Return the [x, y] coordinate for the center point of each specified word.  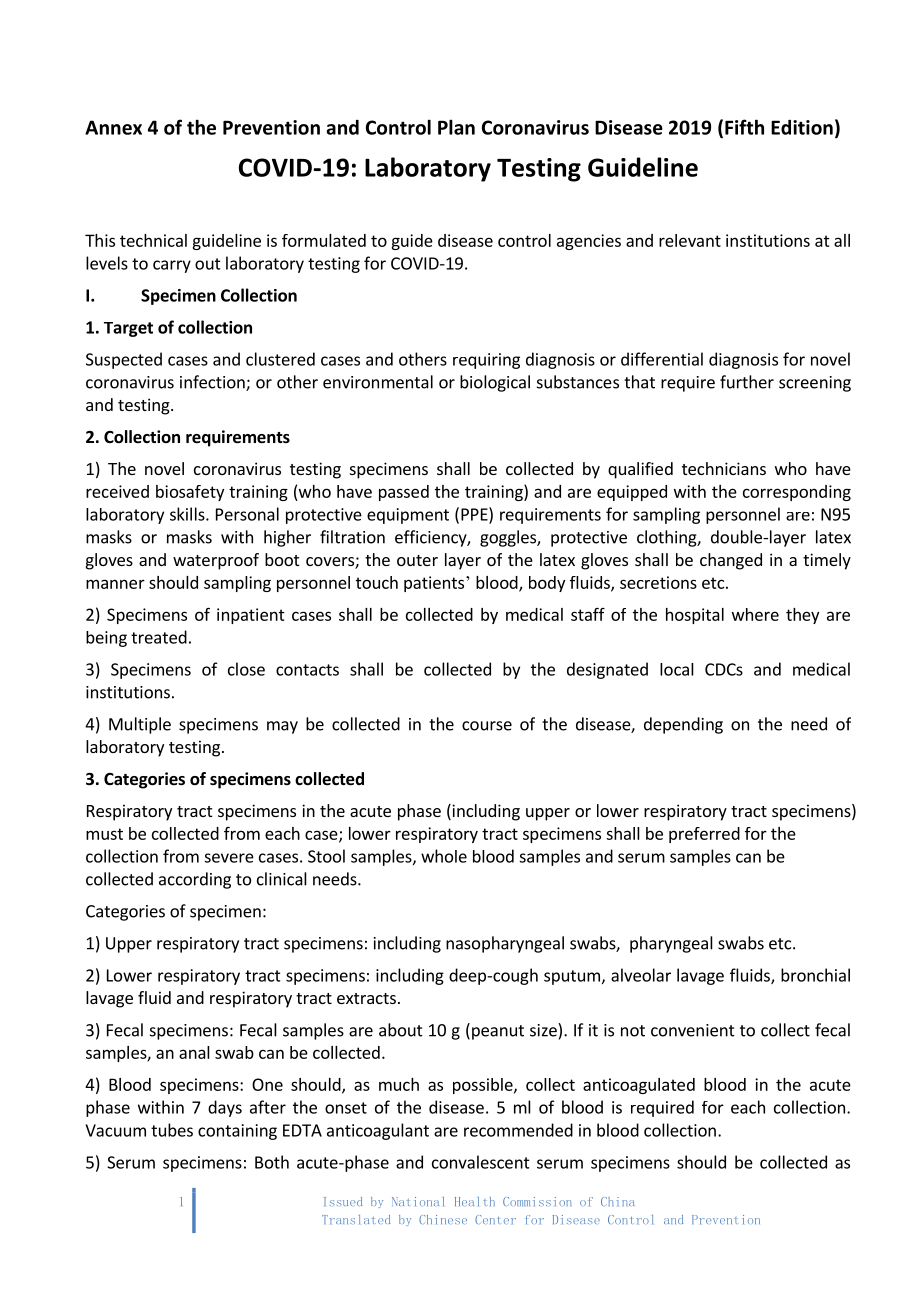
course [487, 726]
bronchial [815, 975]
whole [444, 856]
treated [159, 637]
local [677, 669]
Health [475, 1201]
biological [495, 383]
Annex [113, 127]
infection [213, 383]
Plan [456, 127]
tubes [172, 1130]
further [747, 382]
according [195, 880]
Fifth [744, 127]
